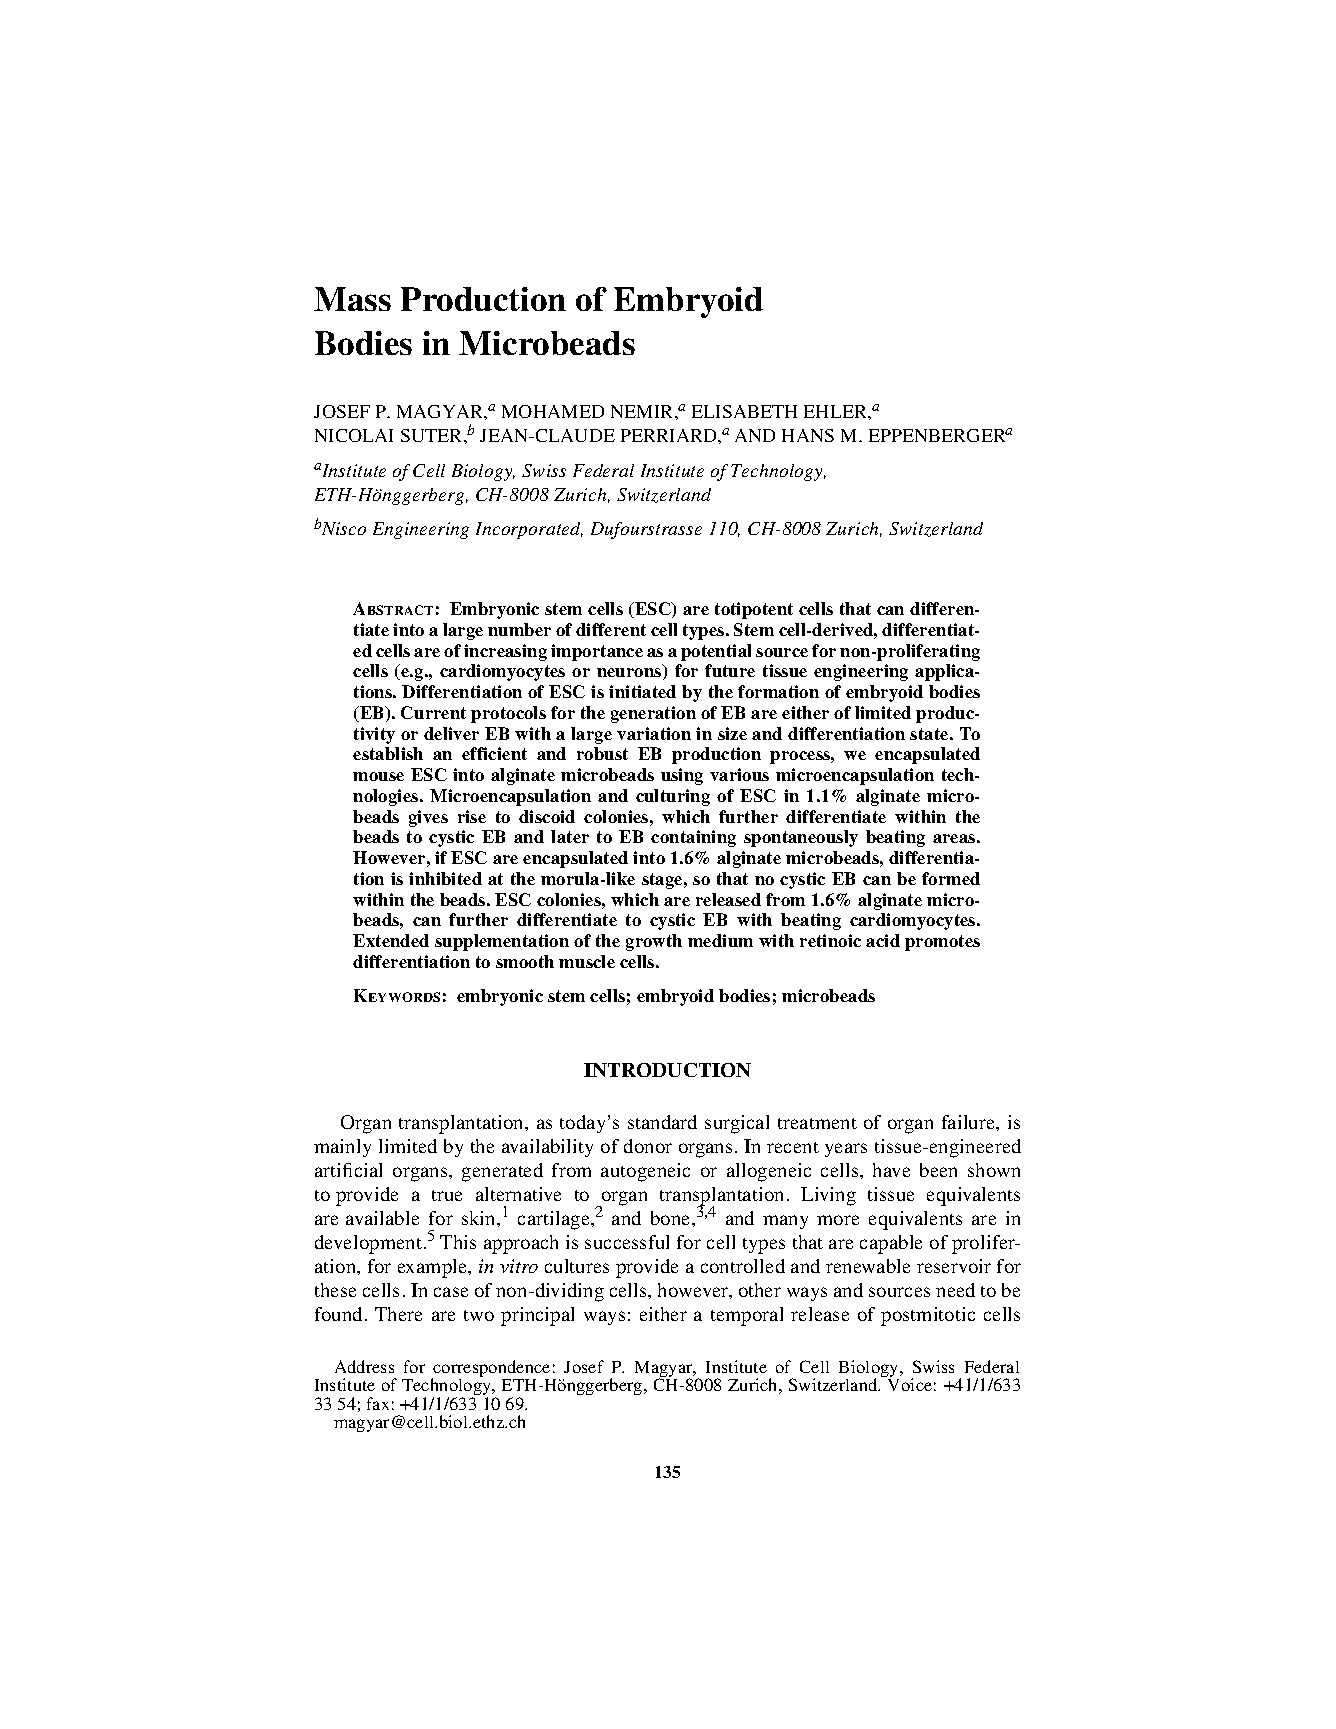 This image has height=1729, width=1336. I want to click on Mass, so click(352, 299).
